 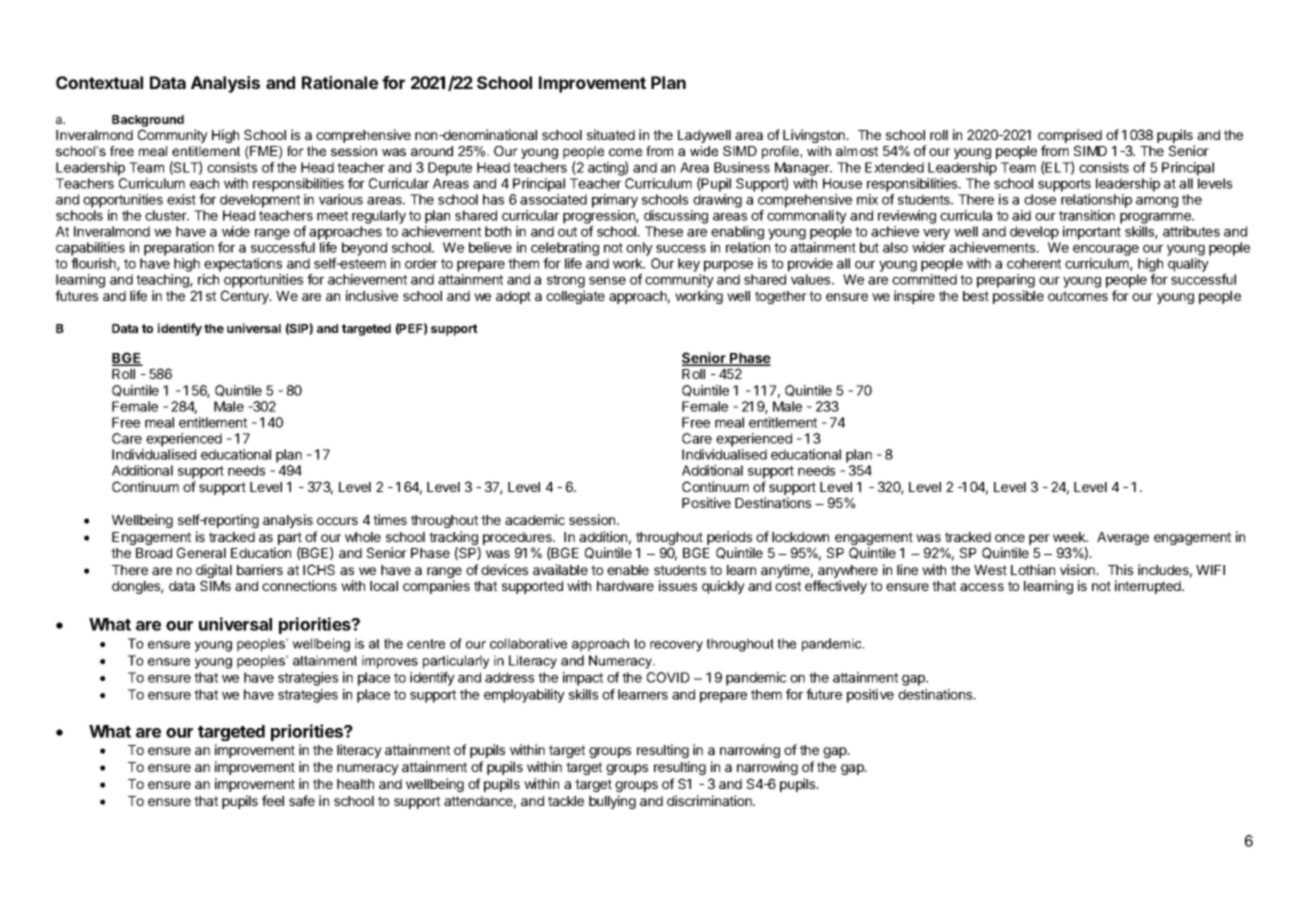 I want to click on hardware, so click(x=625, y=586).
